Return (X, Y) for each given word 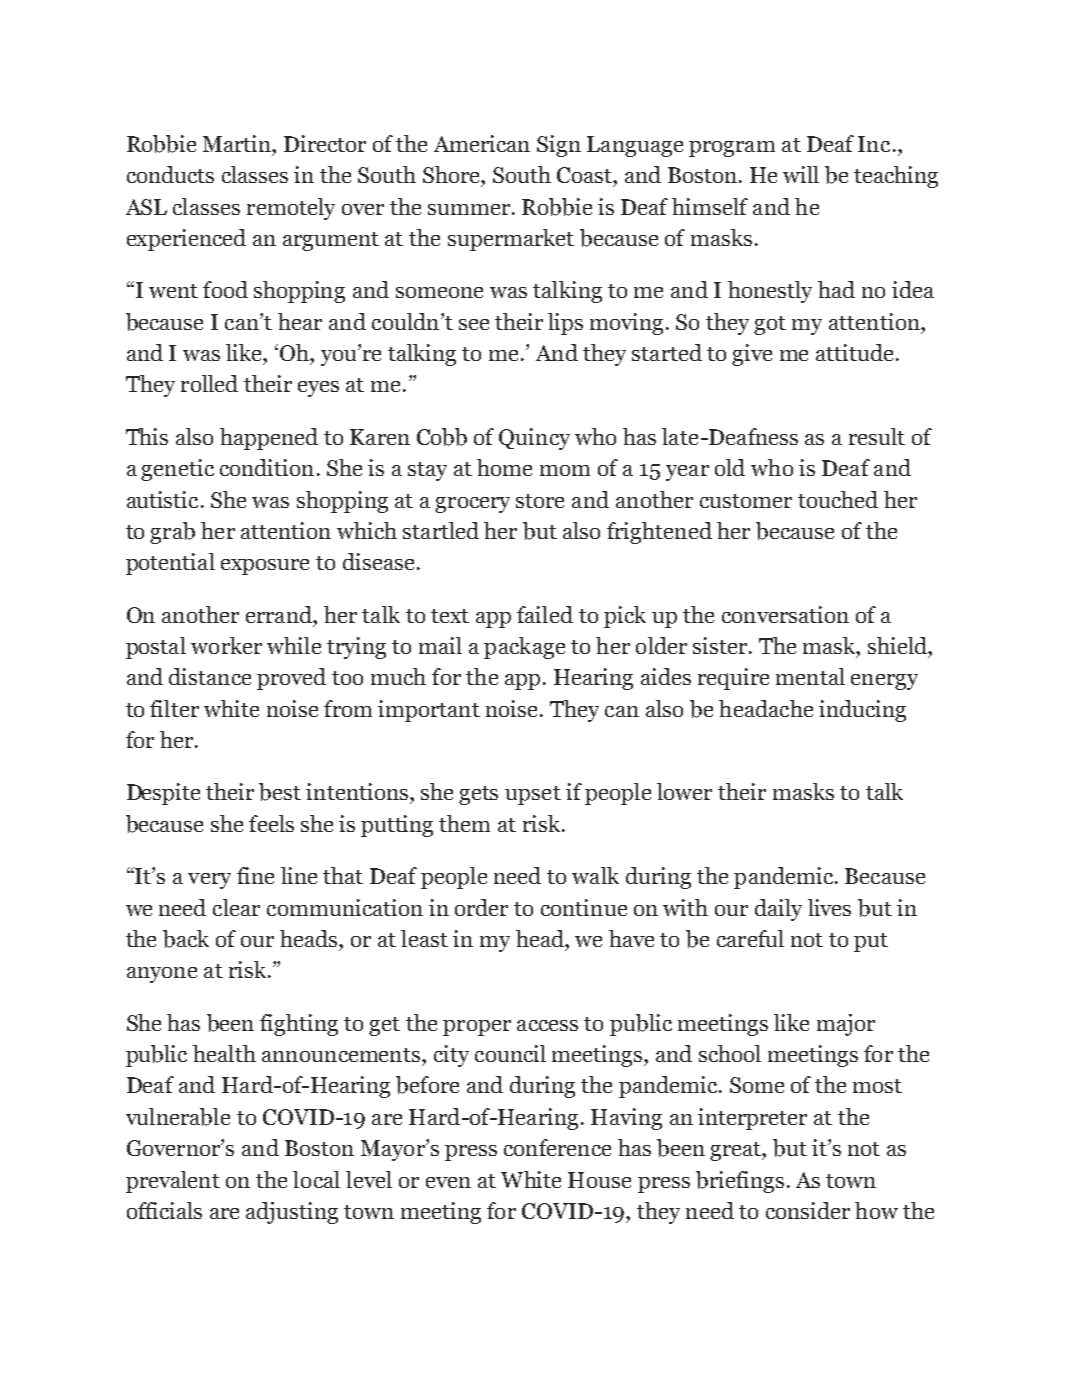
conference (557, 1147)
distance (210, 676)
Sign (559, 146)
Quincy (534, 439)
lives (829, 907)
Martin (238, 143)
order (481, 907)
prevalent (173, 1182)
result (877, 436)
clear (236, 907)
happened (269, 439)
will (801, 174)
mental (810, 676)
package (524, 648)
